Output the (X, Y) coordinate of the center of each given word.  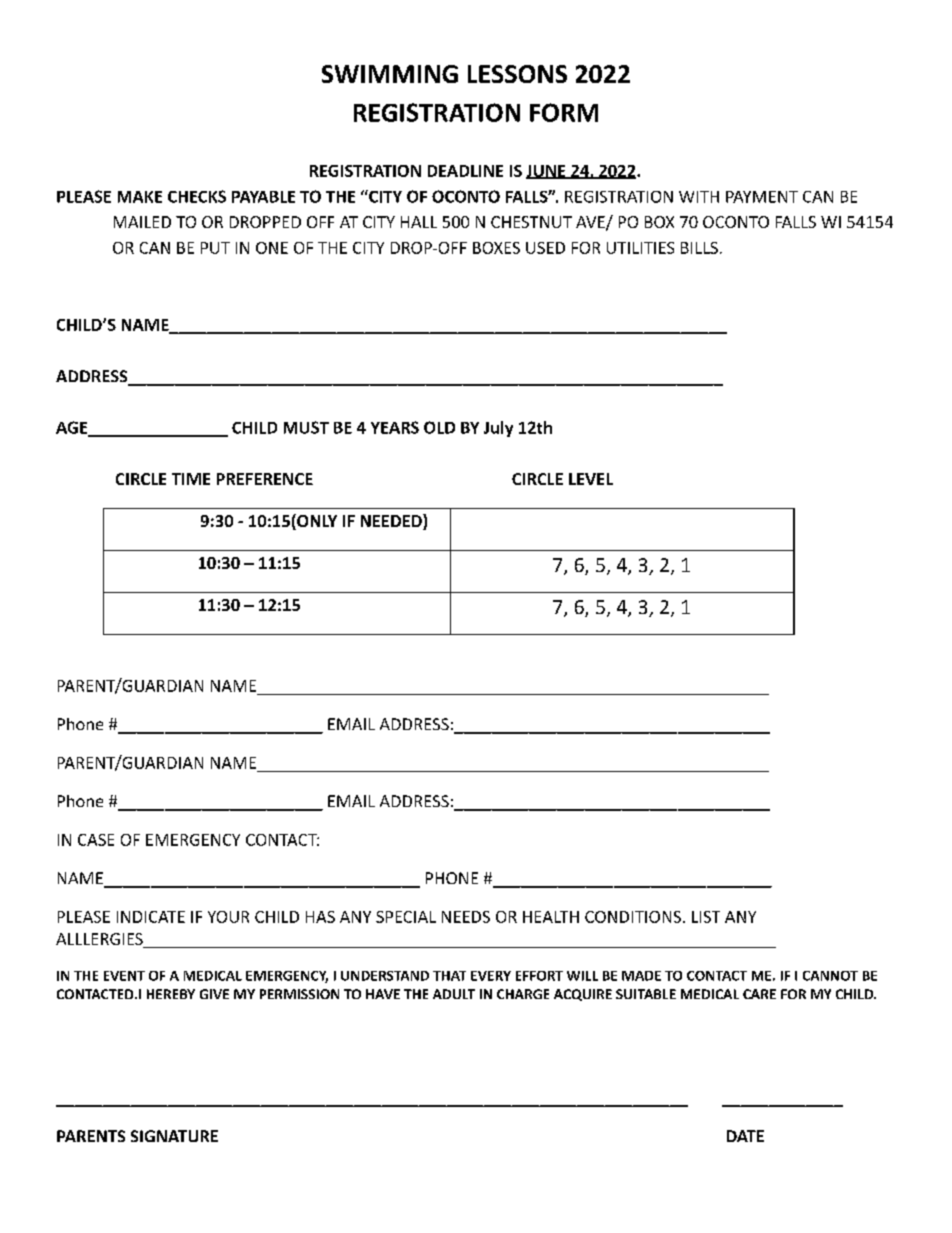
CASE (96, 840)
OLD (439, 427)
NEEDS (466, 917)
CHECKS (197, 196)
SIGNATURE (174, 1136)
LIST (706, 917)
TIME (191, 479)
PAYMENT (762, 197)
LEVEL (591, 479)
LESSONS (517, 74)
